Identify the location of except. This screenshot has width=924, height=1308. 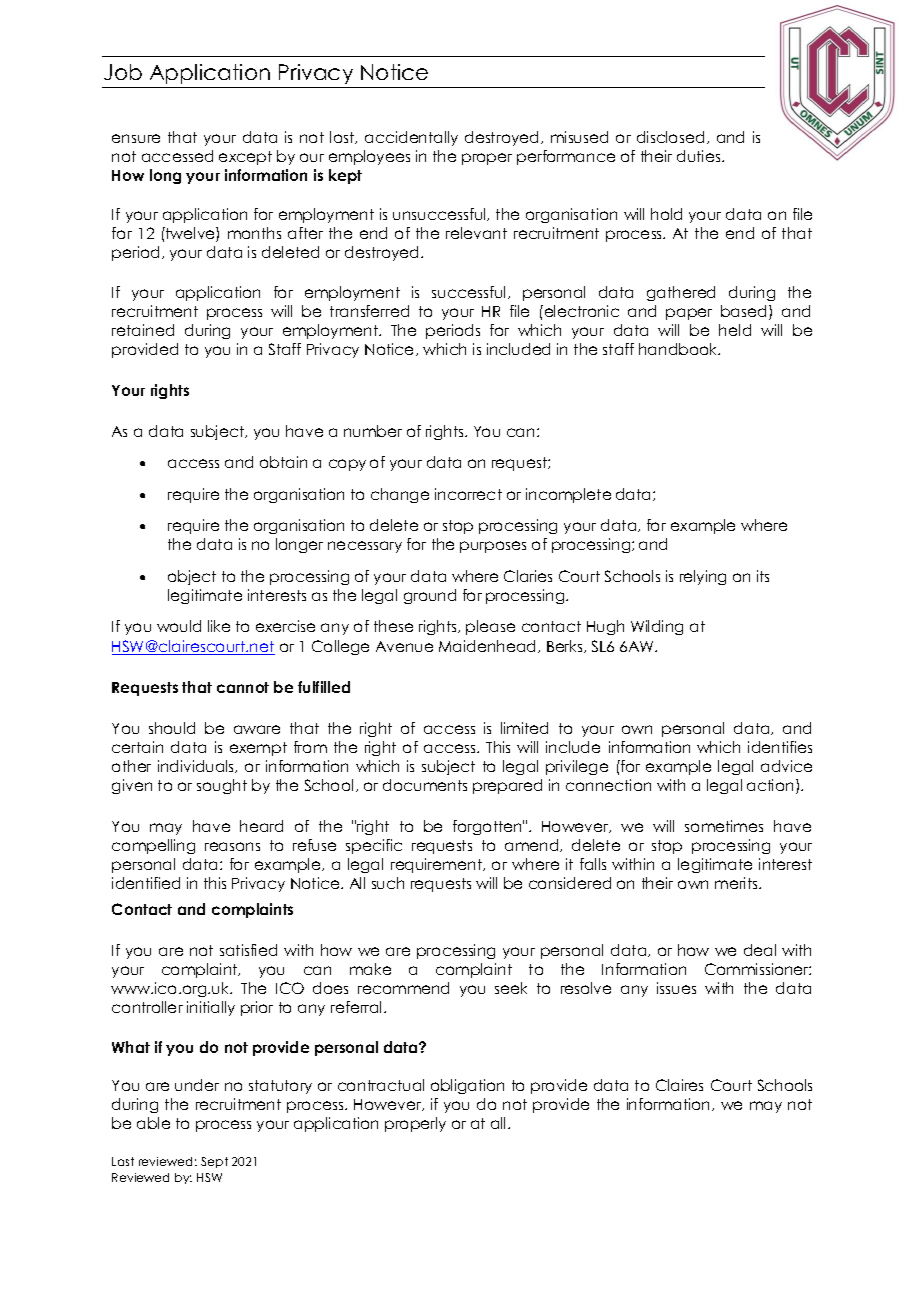
(245, 158).
